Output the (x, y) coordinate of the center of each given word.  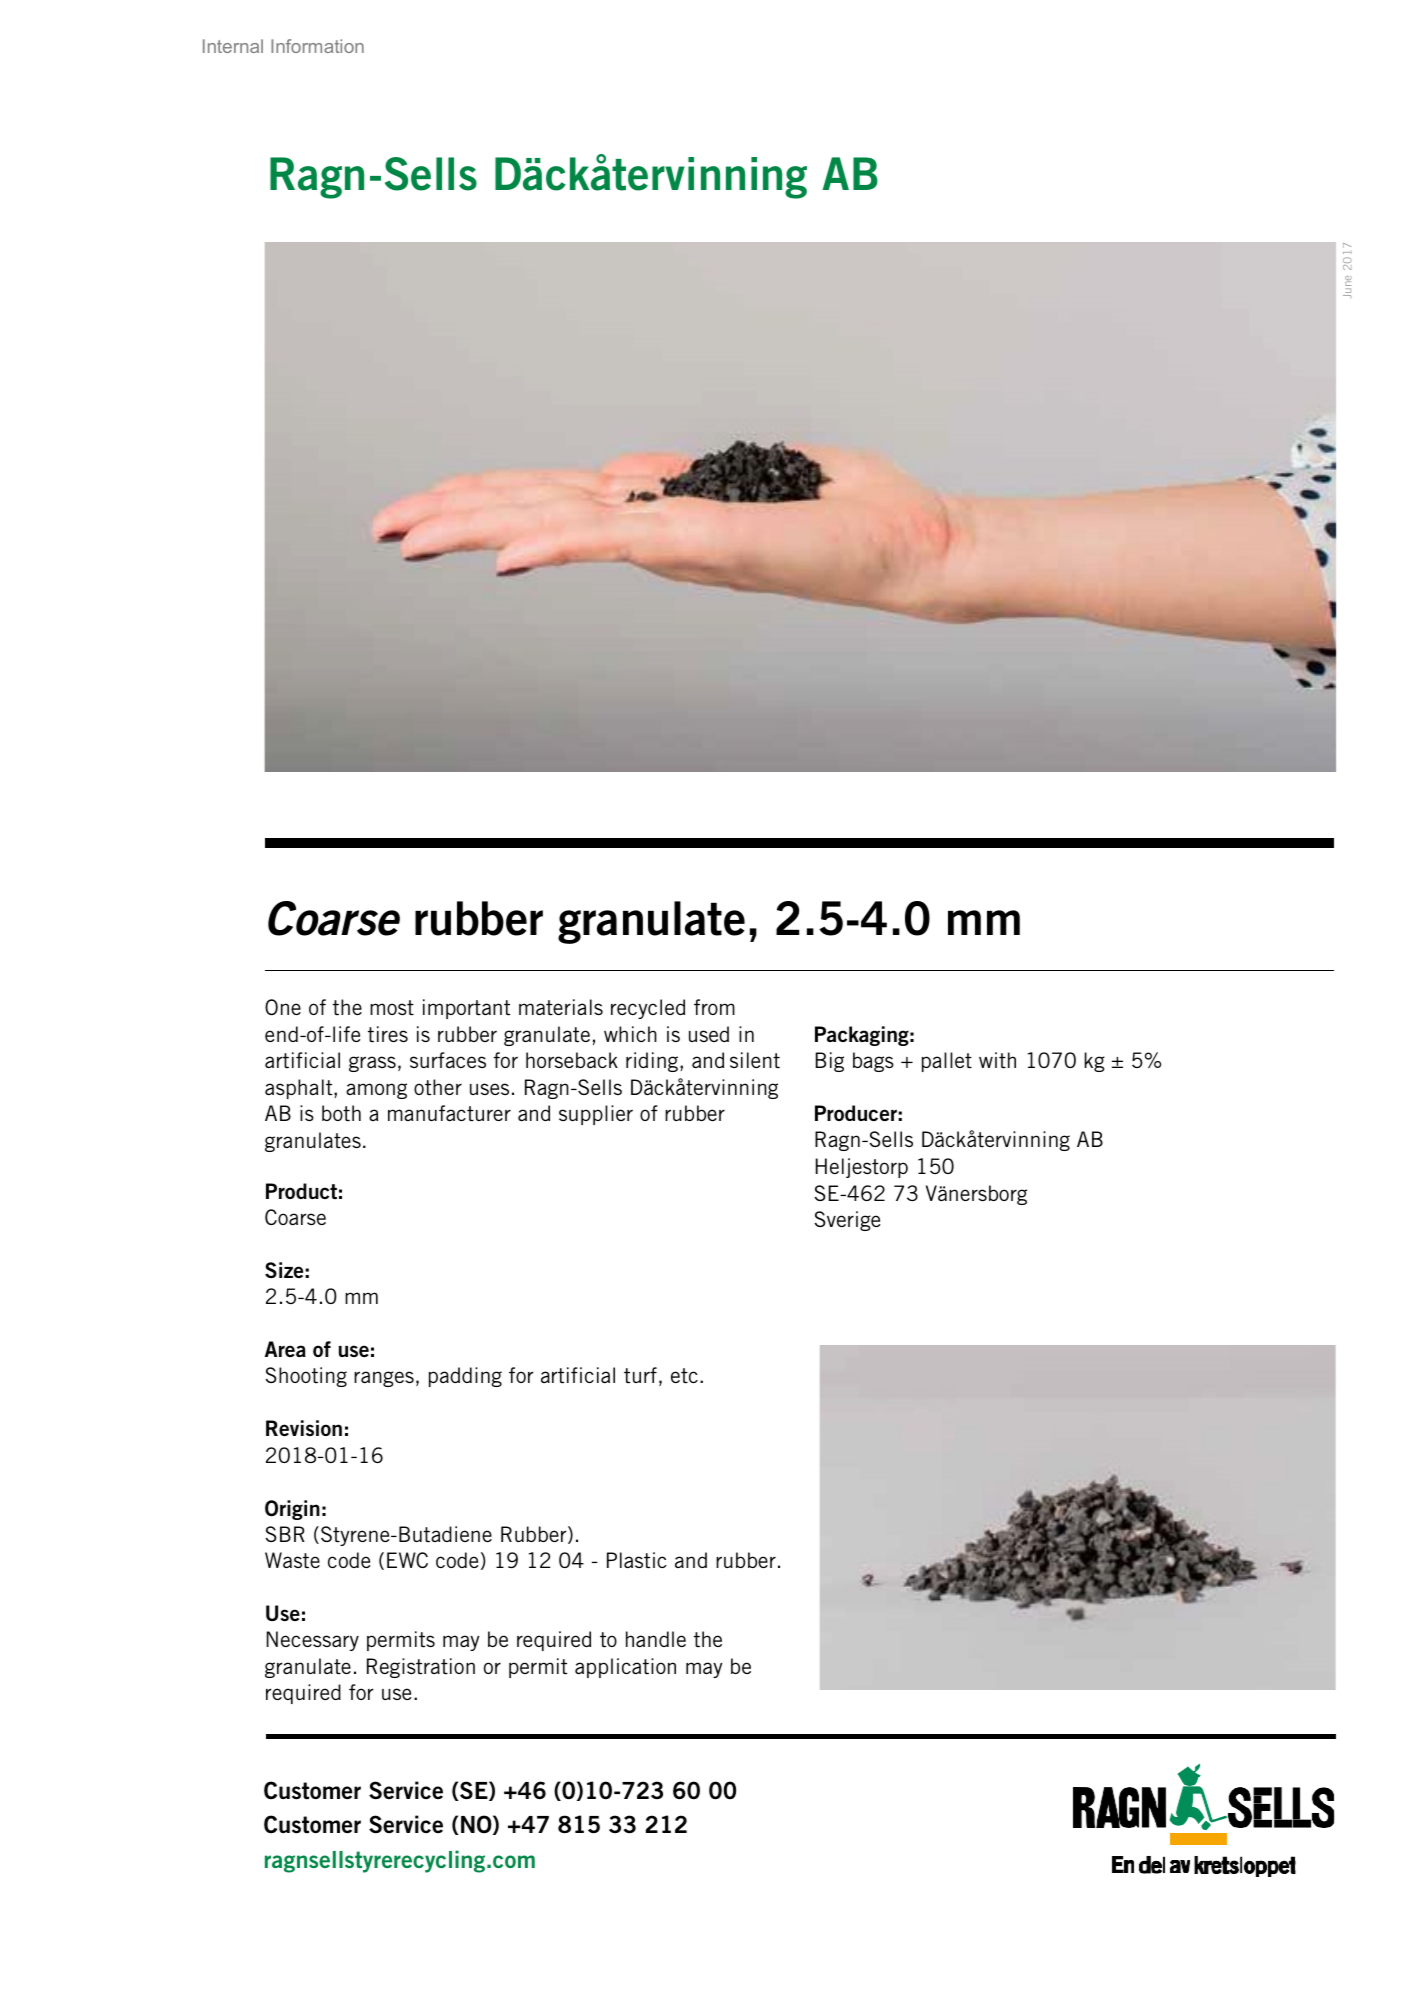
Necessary (313, 1641)
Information (317, 46)
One (283, 1007)
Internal (233, 46)
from (714, 1007)
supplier (596, 1115)
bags (873, 1062)
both (341, 1113)
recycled (648, 1009)
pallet (947, 1062)
